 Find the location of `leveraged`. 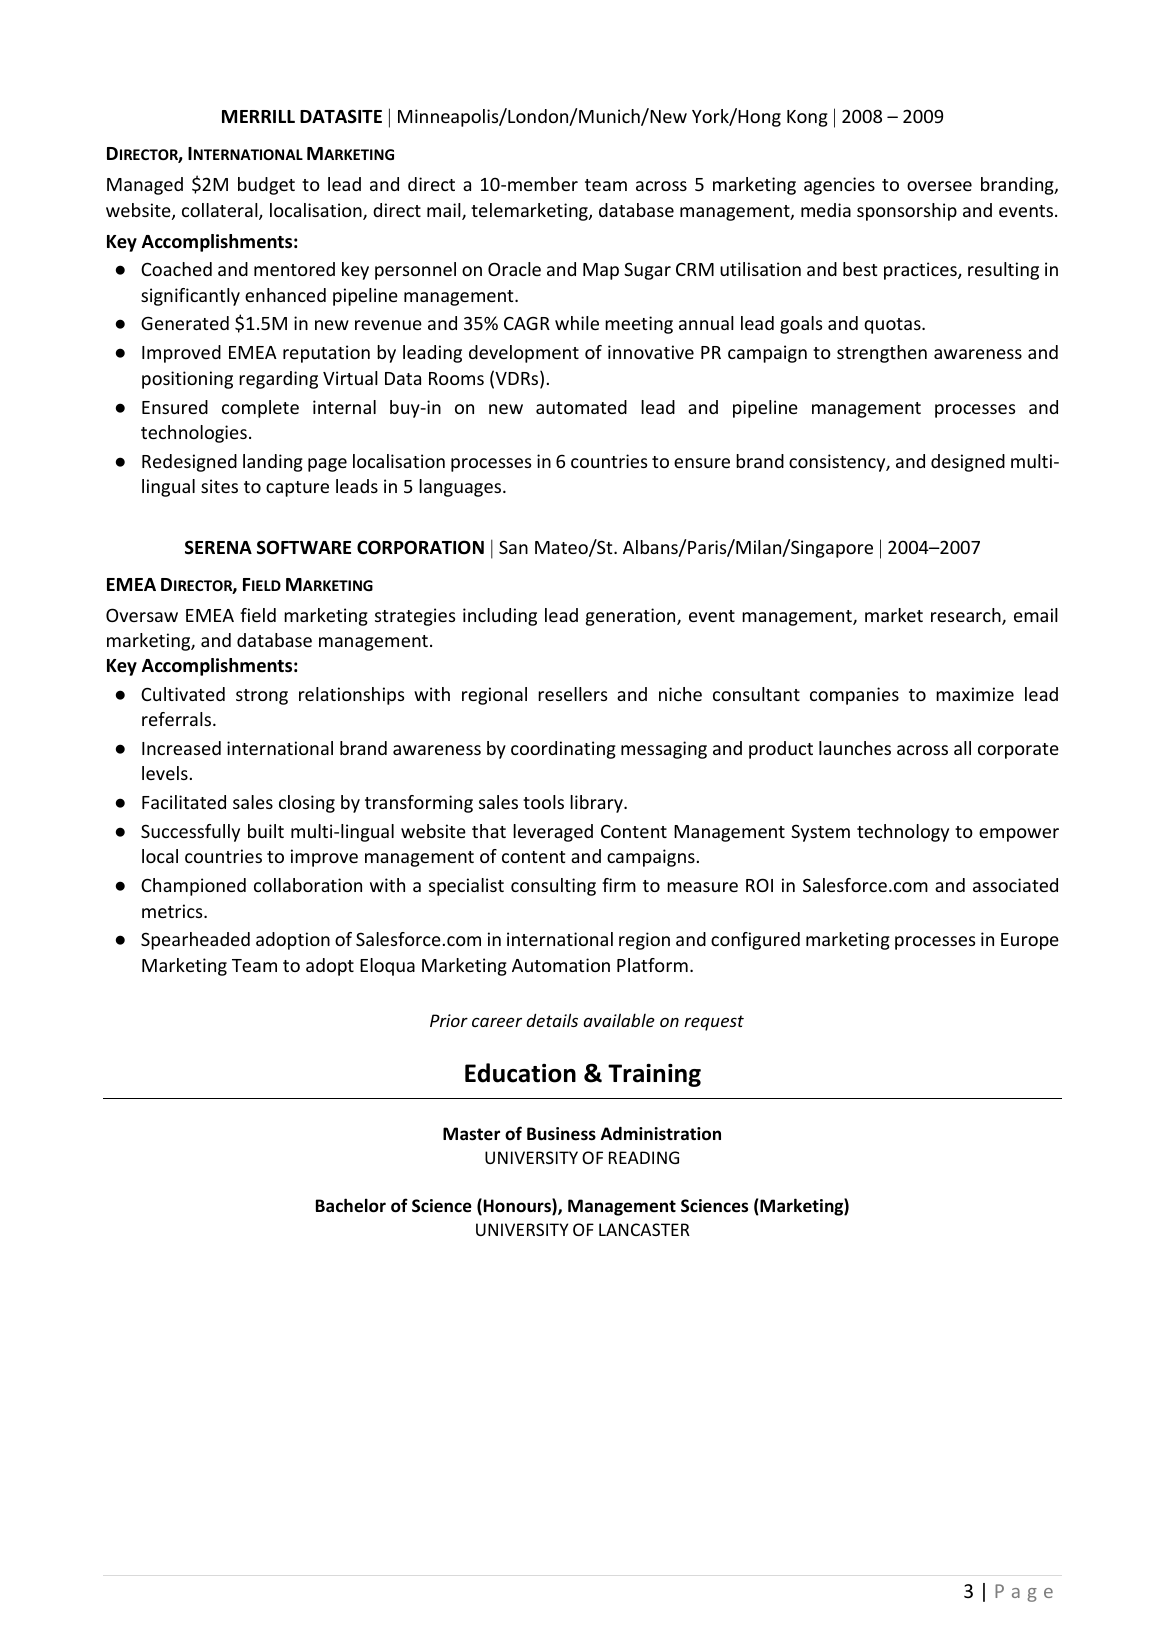

leveraged is located at coordinates (553, 833).
